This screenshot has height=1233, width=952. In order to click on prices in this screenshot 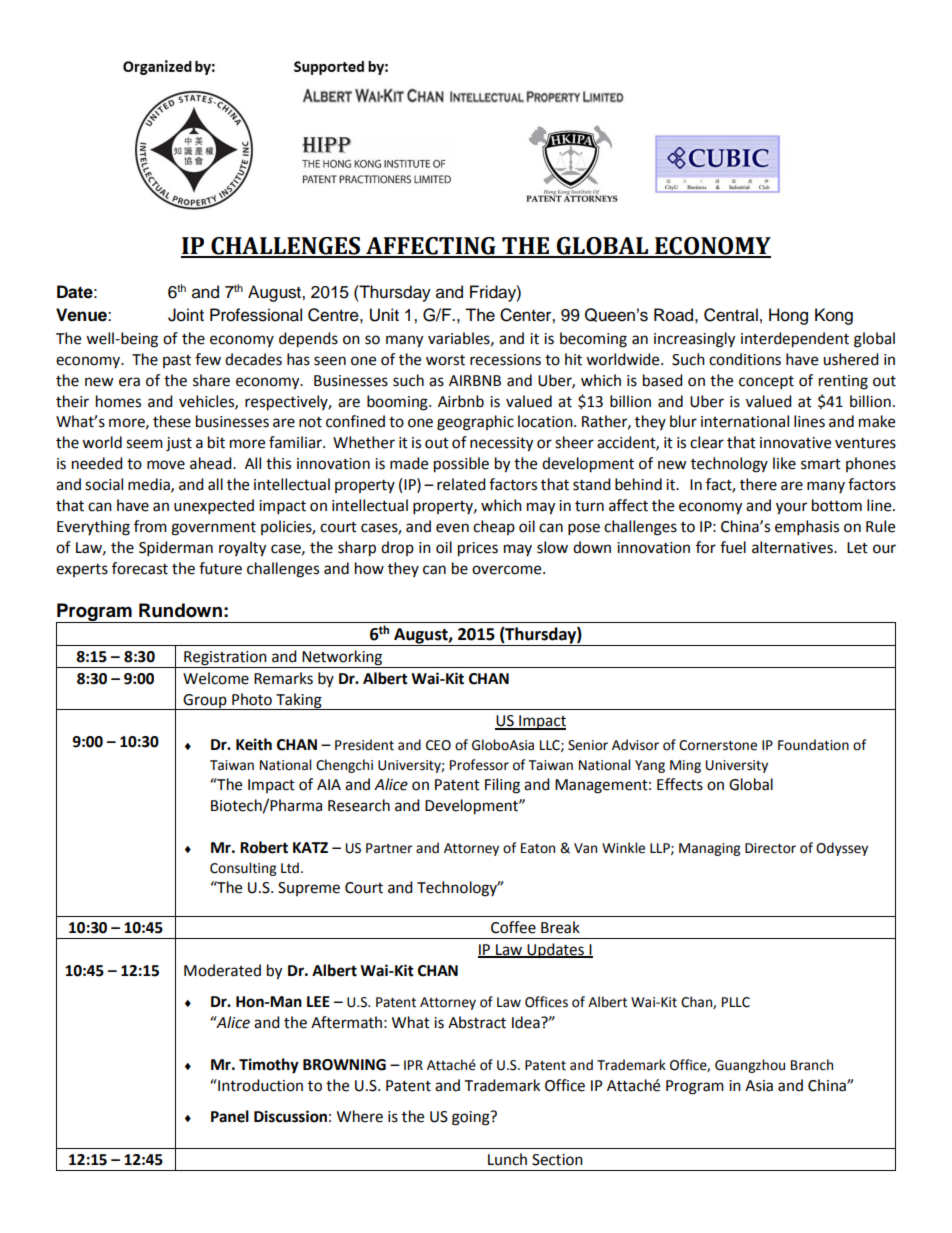, I will do `click(478, 549)`.
